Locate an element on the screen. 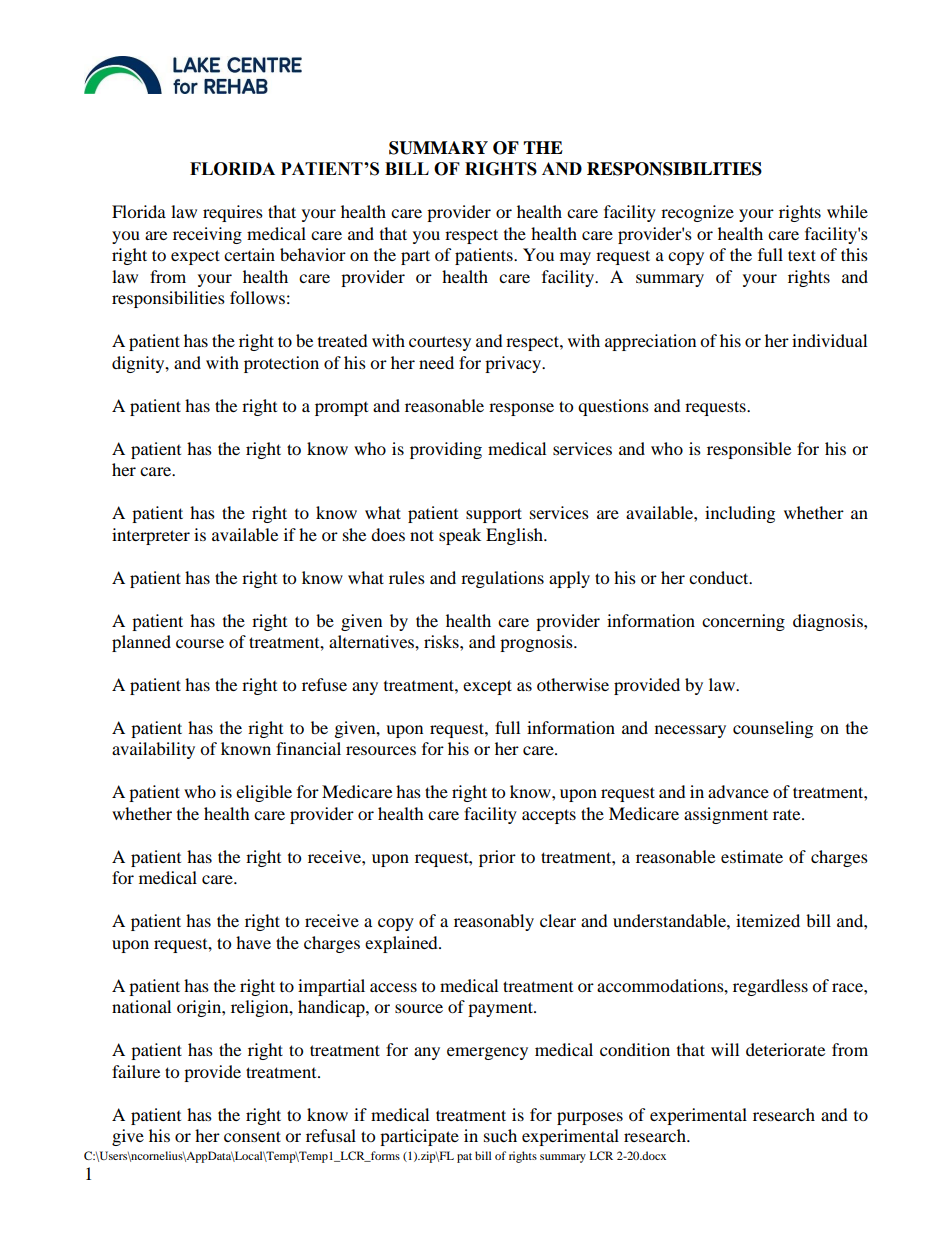  except is located at coordinates (487, 687).
